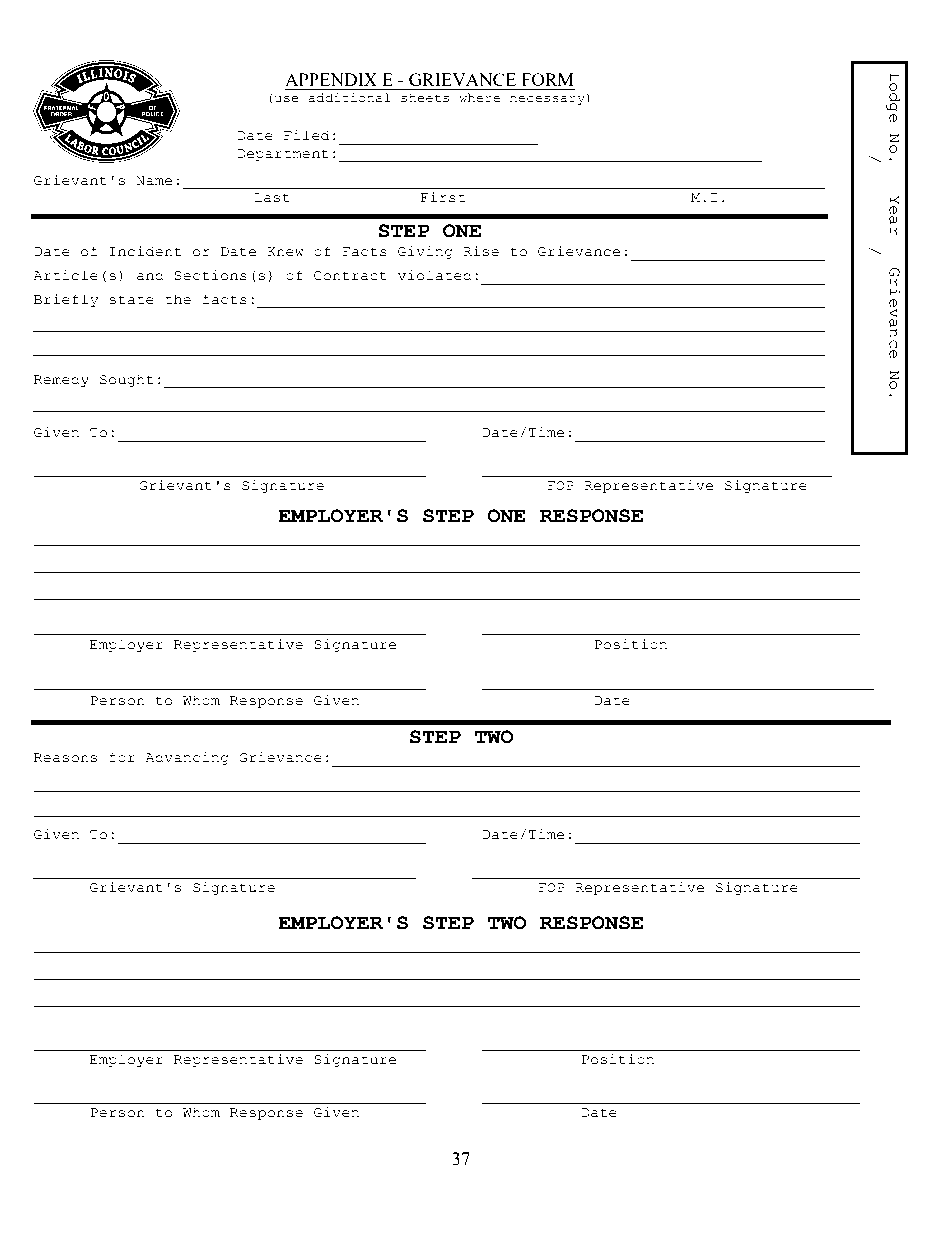  Describe the element at coordinates (131, 300) in the screenshot. I see `state` at that location.
